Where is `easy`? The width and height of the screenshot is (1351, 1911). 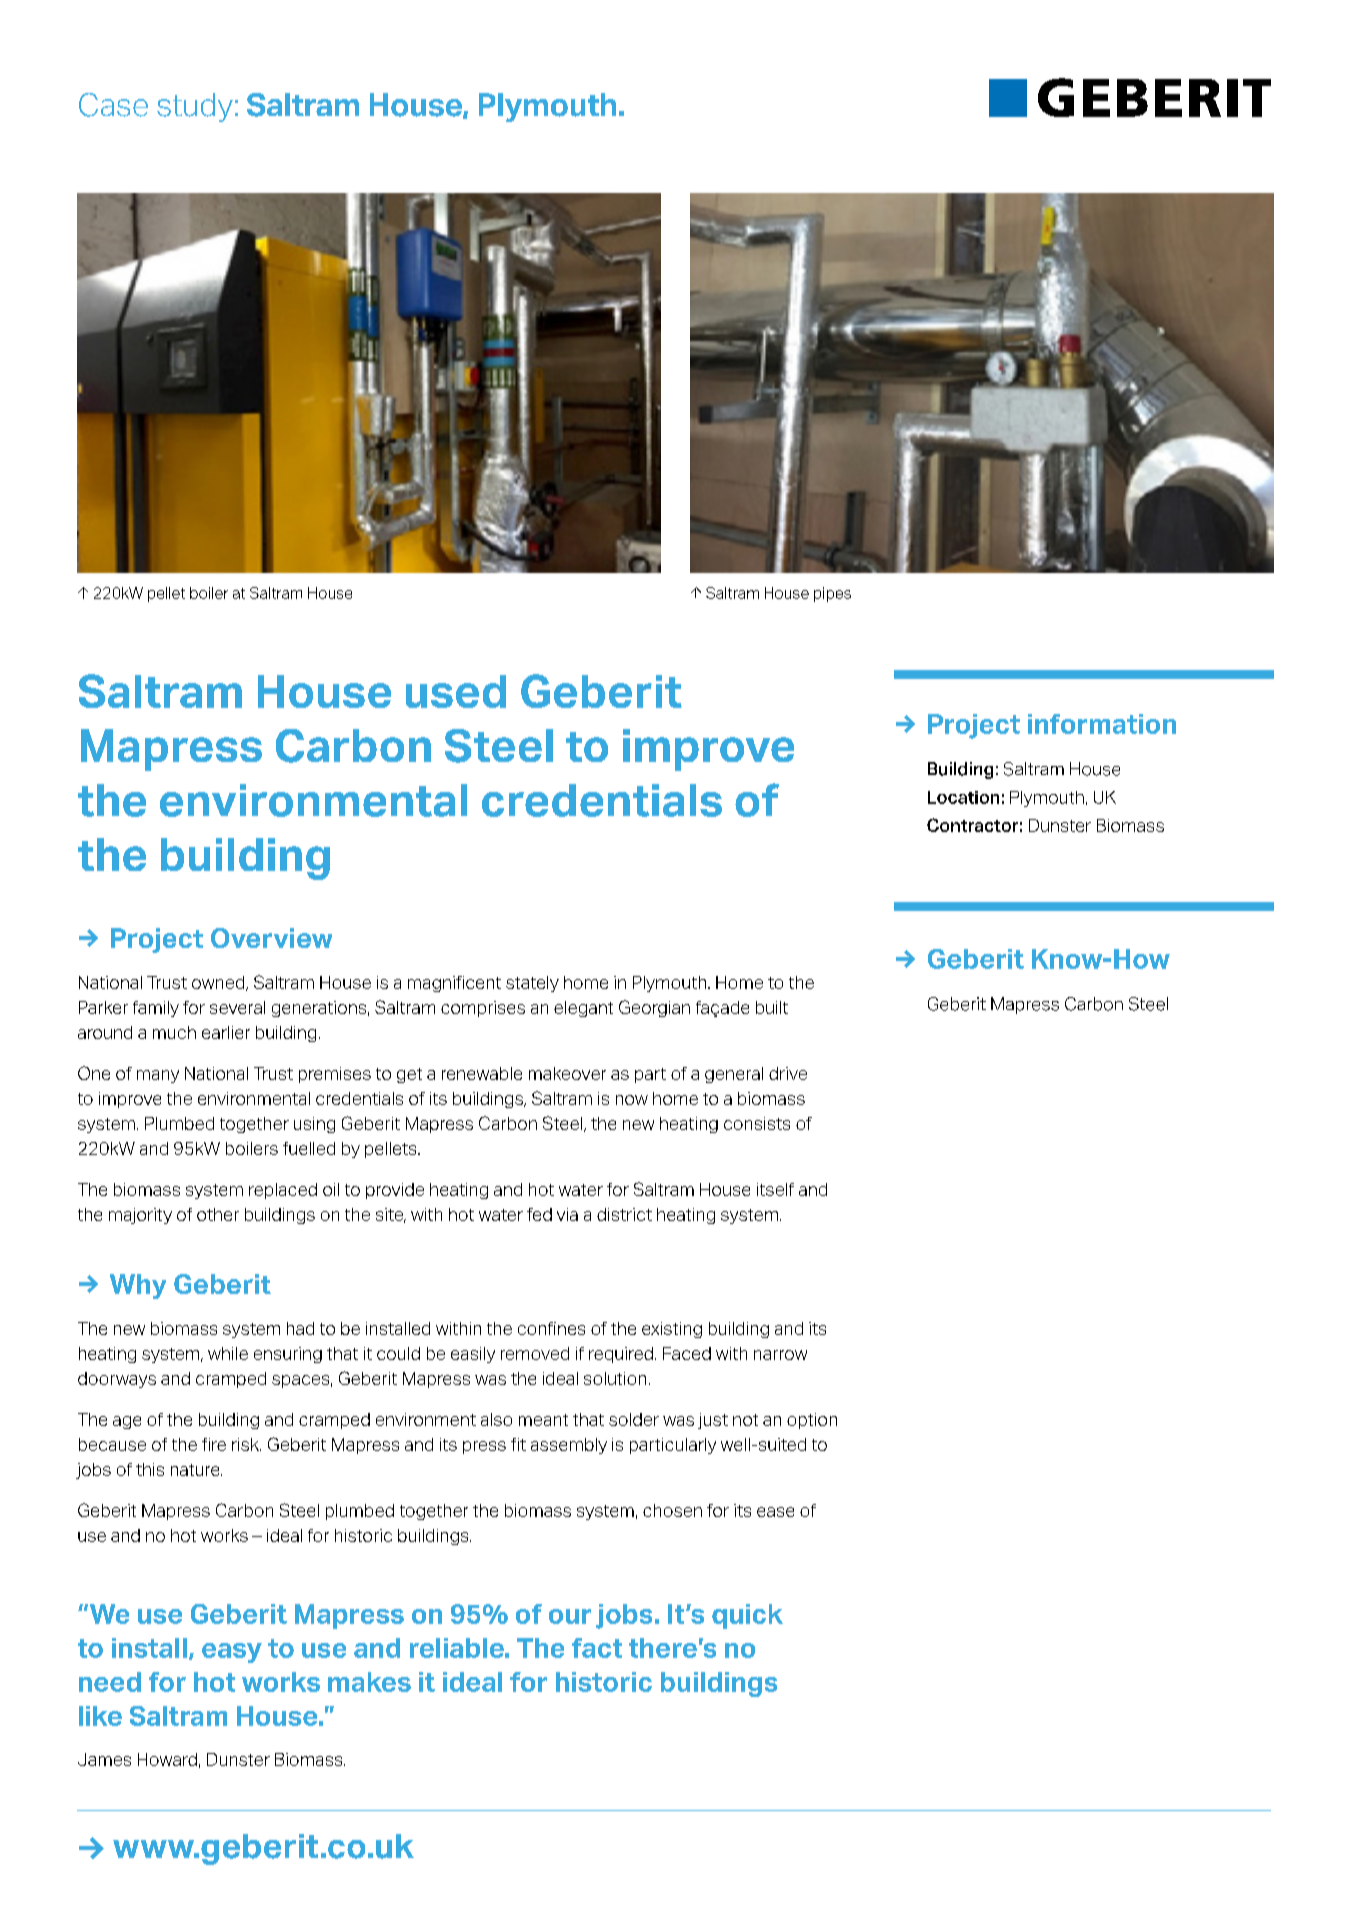
easy is located at coordinates (232, 1653).
